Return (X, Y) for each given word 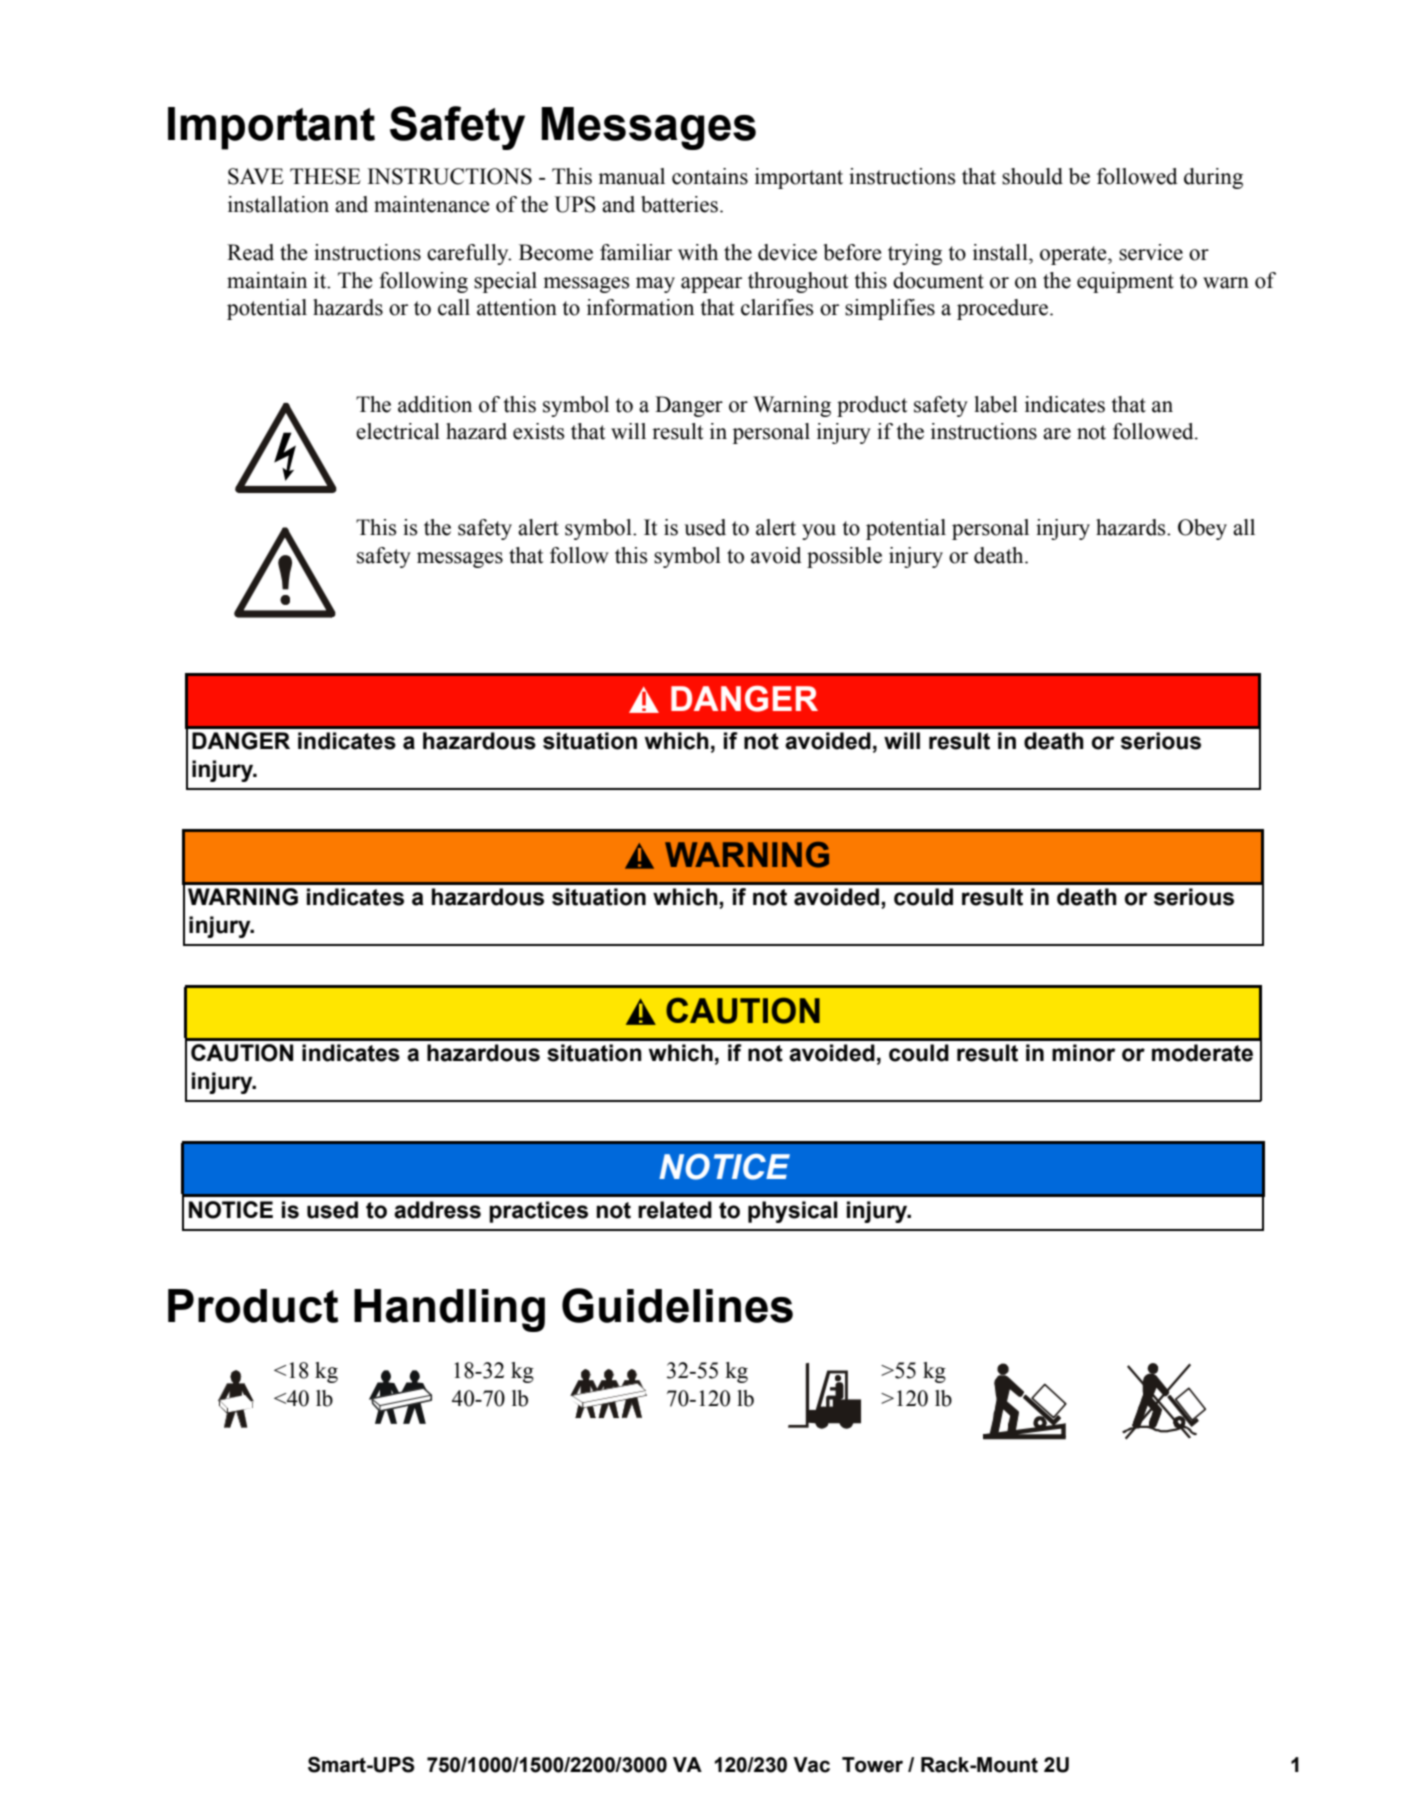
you (819, 532)
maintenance (431, 204)
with (698, 252)
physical (793, 1212)
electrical (398, 431)
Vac (811, 1765)
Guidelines (677, 1305)
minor (1083, 1053)
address (437, 1210)
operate (1074, 255)
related (675, 1210)
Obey (1202, 529)
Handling (449, 1310)
